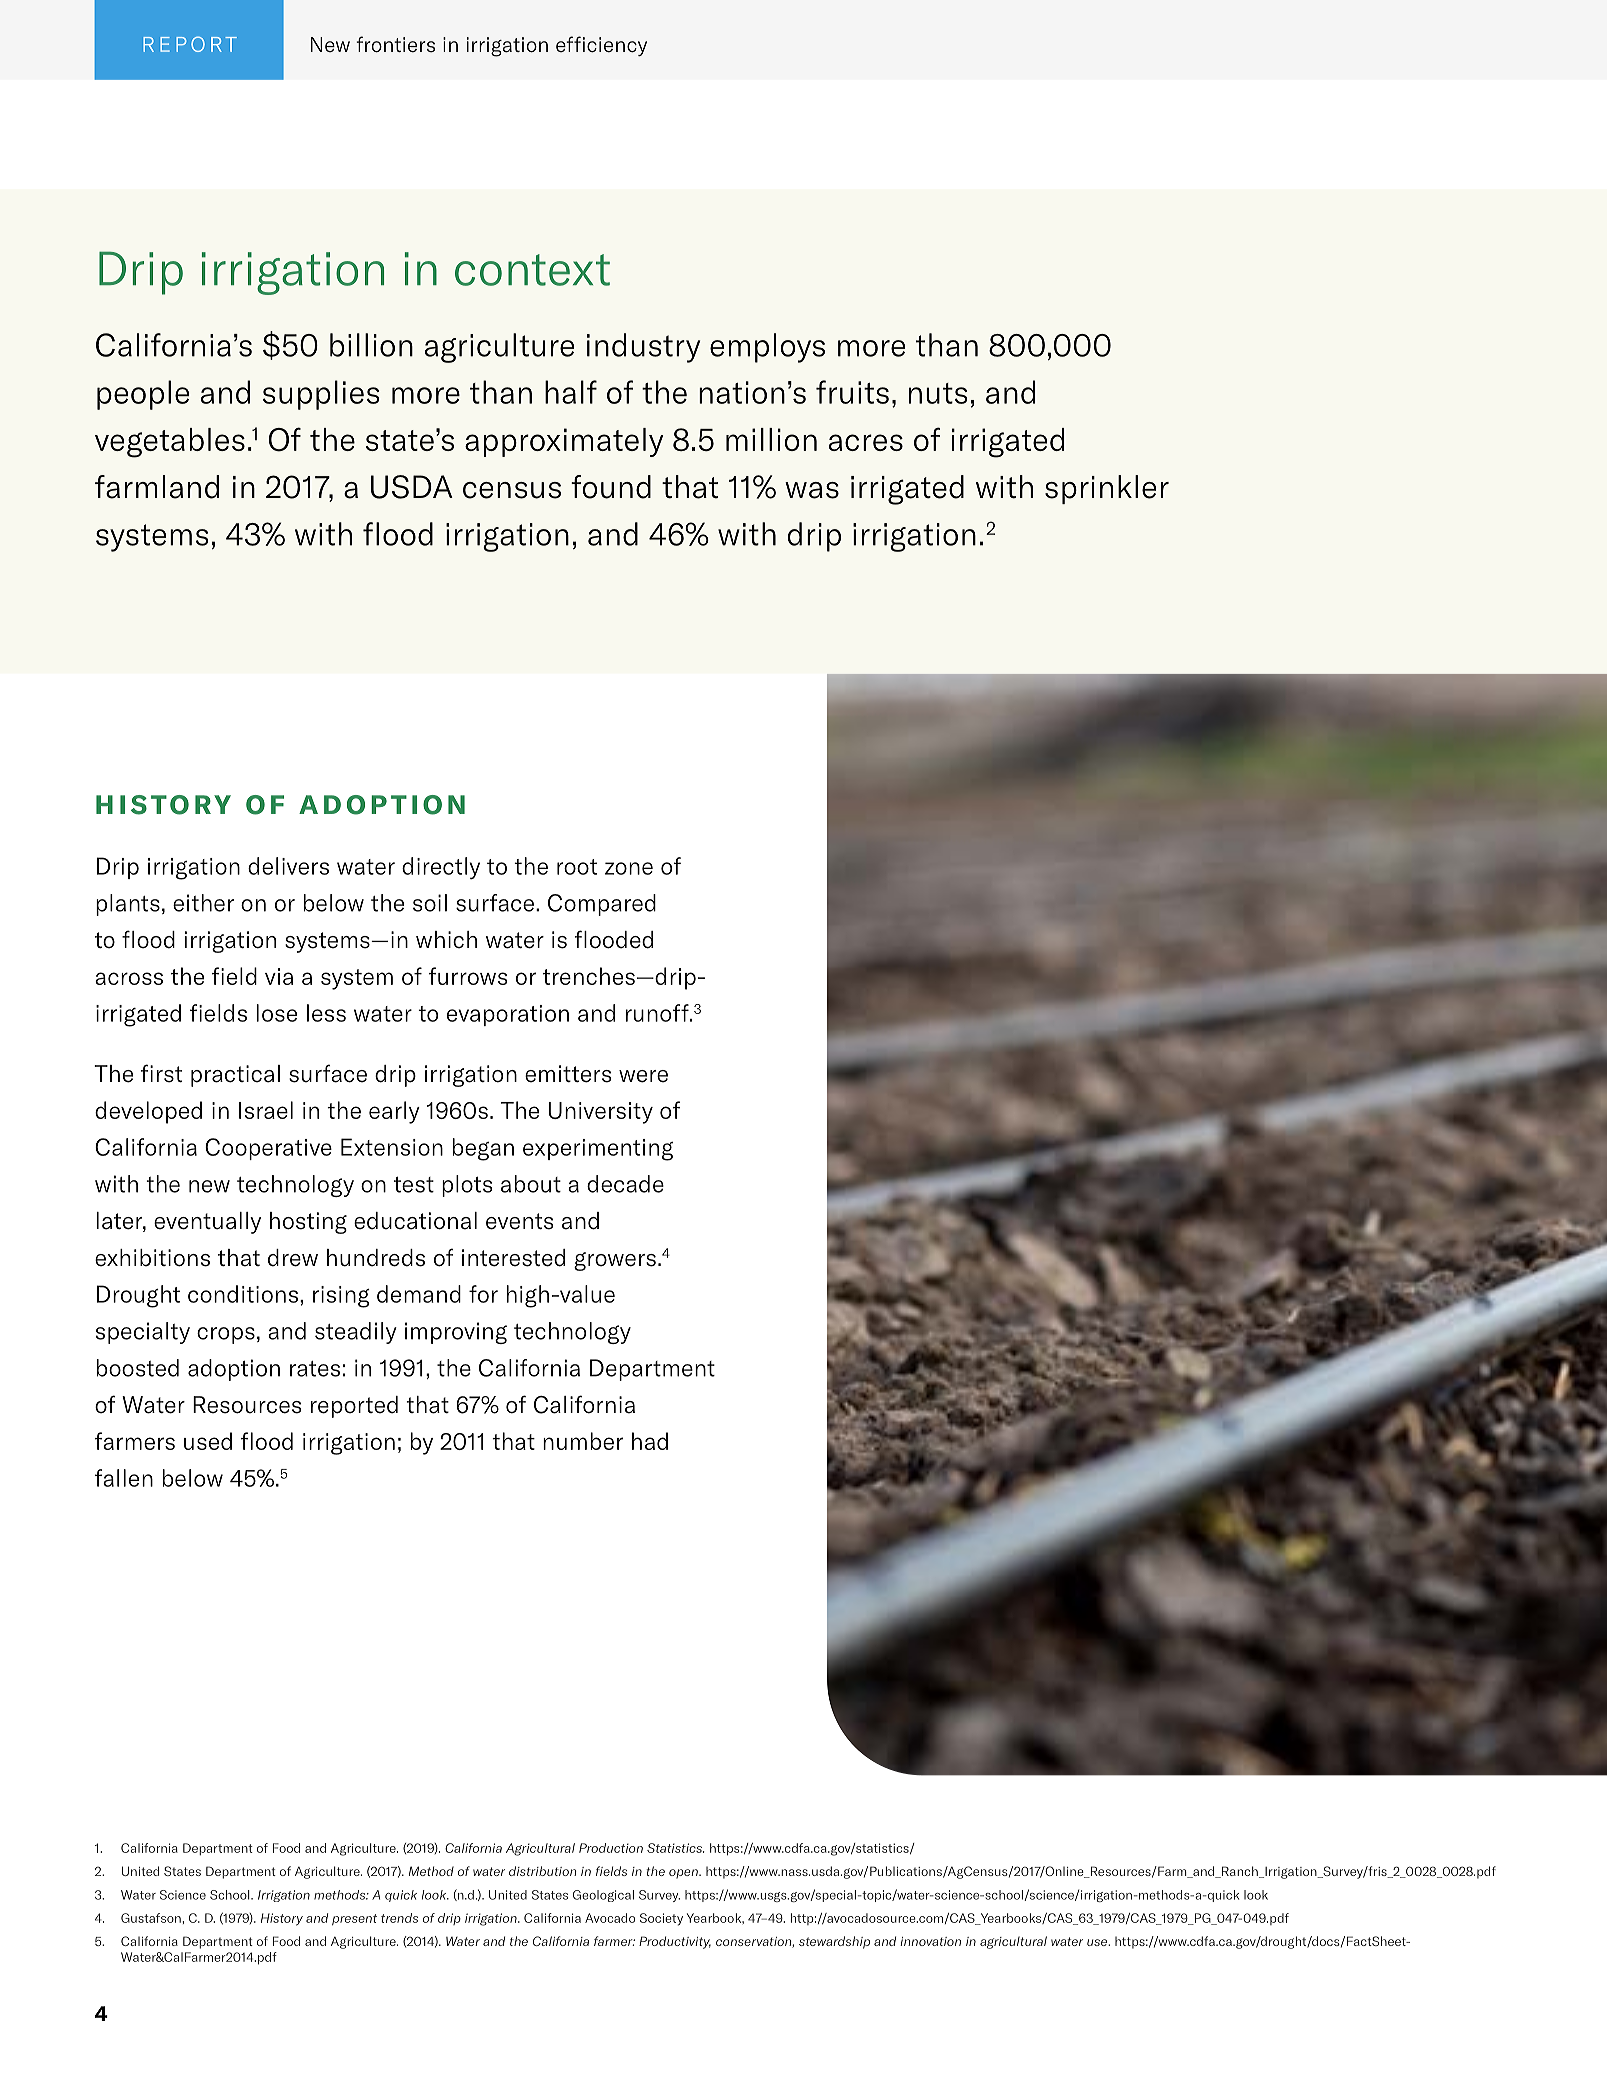 This document has width=1607, height=2080. I want to click on sprinkler, so click(1107, 489).
